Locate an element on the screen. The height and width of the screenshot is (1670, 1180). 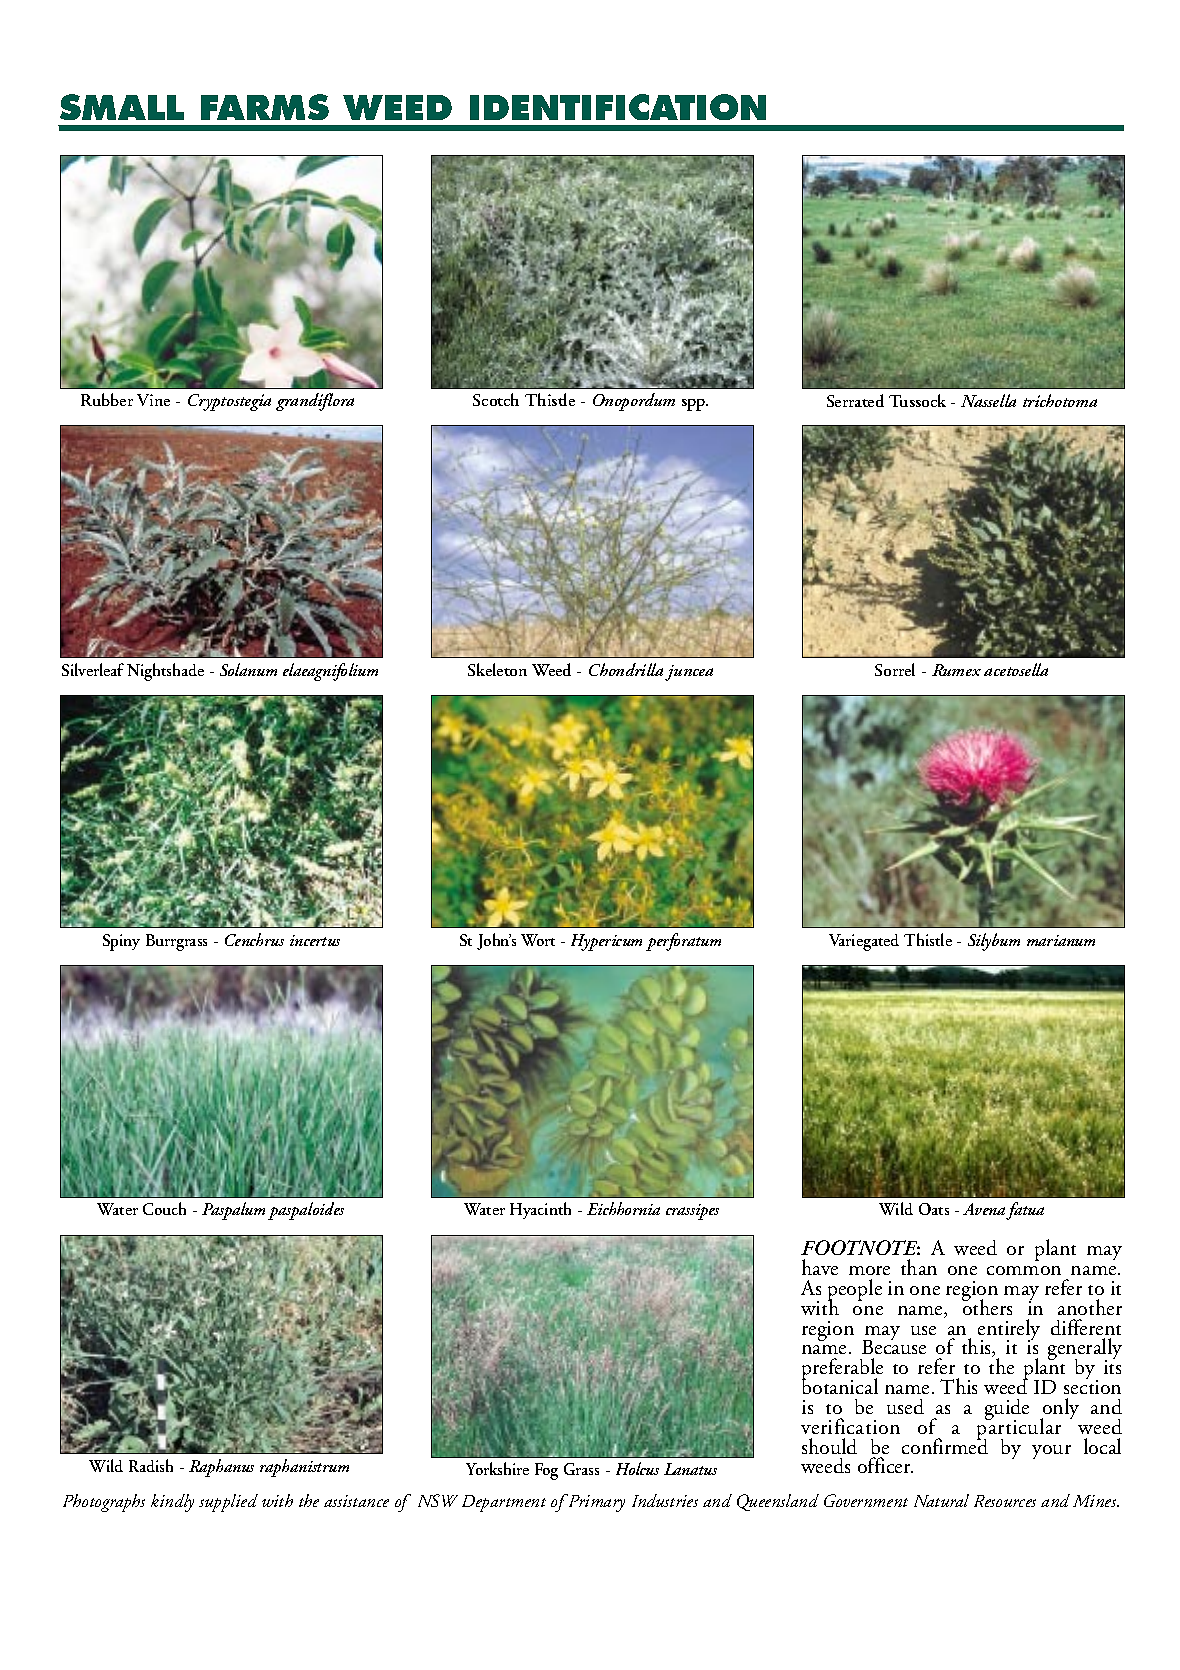
Spiny is located at coordinates (121, 942).
